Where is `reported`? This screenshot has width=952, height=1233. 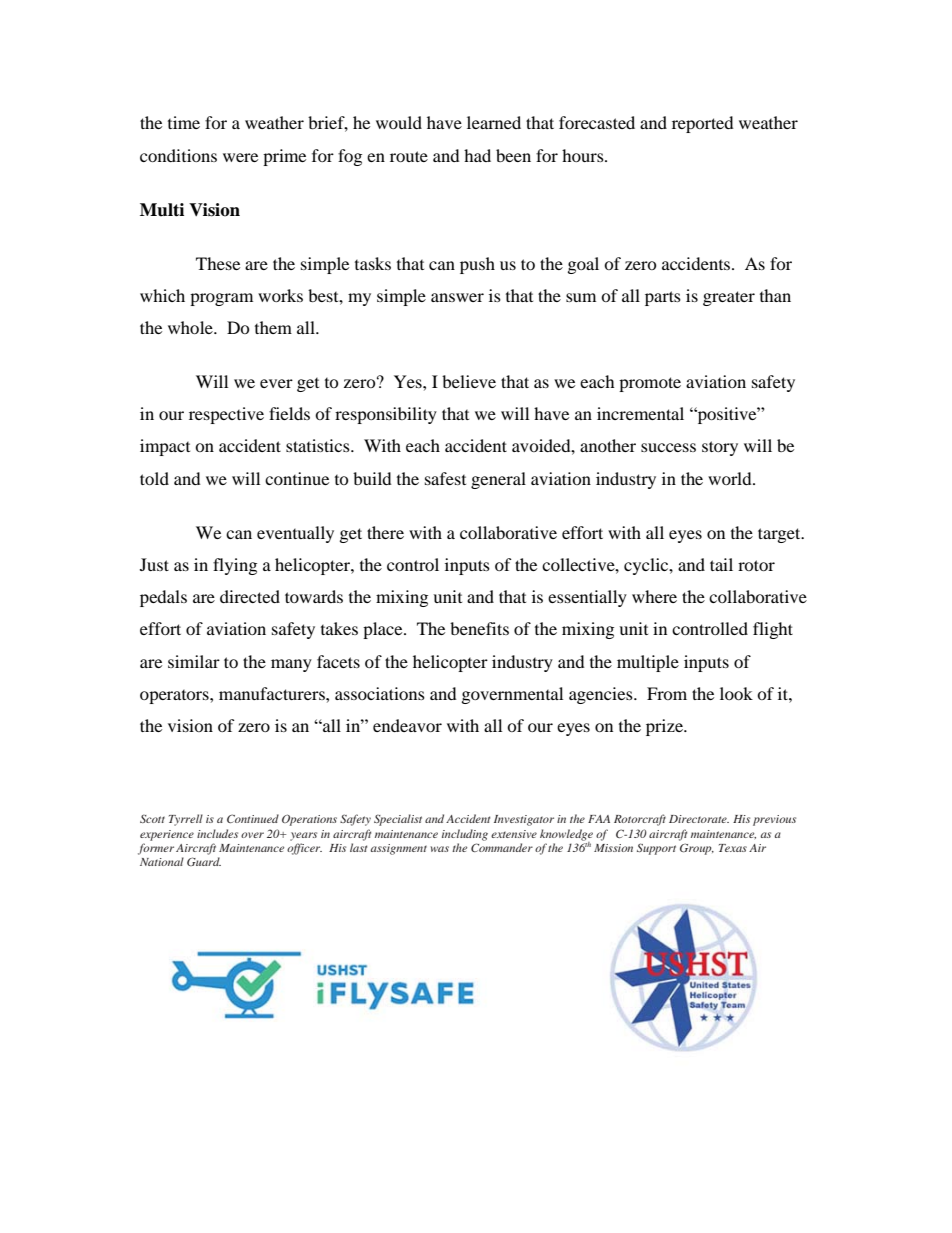
reported is located at coordinates (703, 124).
